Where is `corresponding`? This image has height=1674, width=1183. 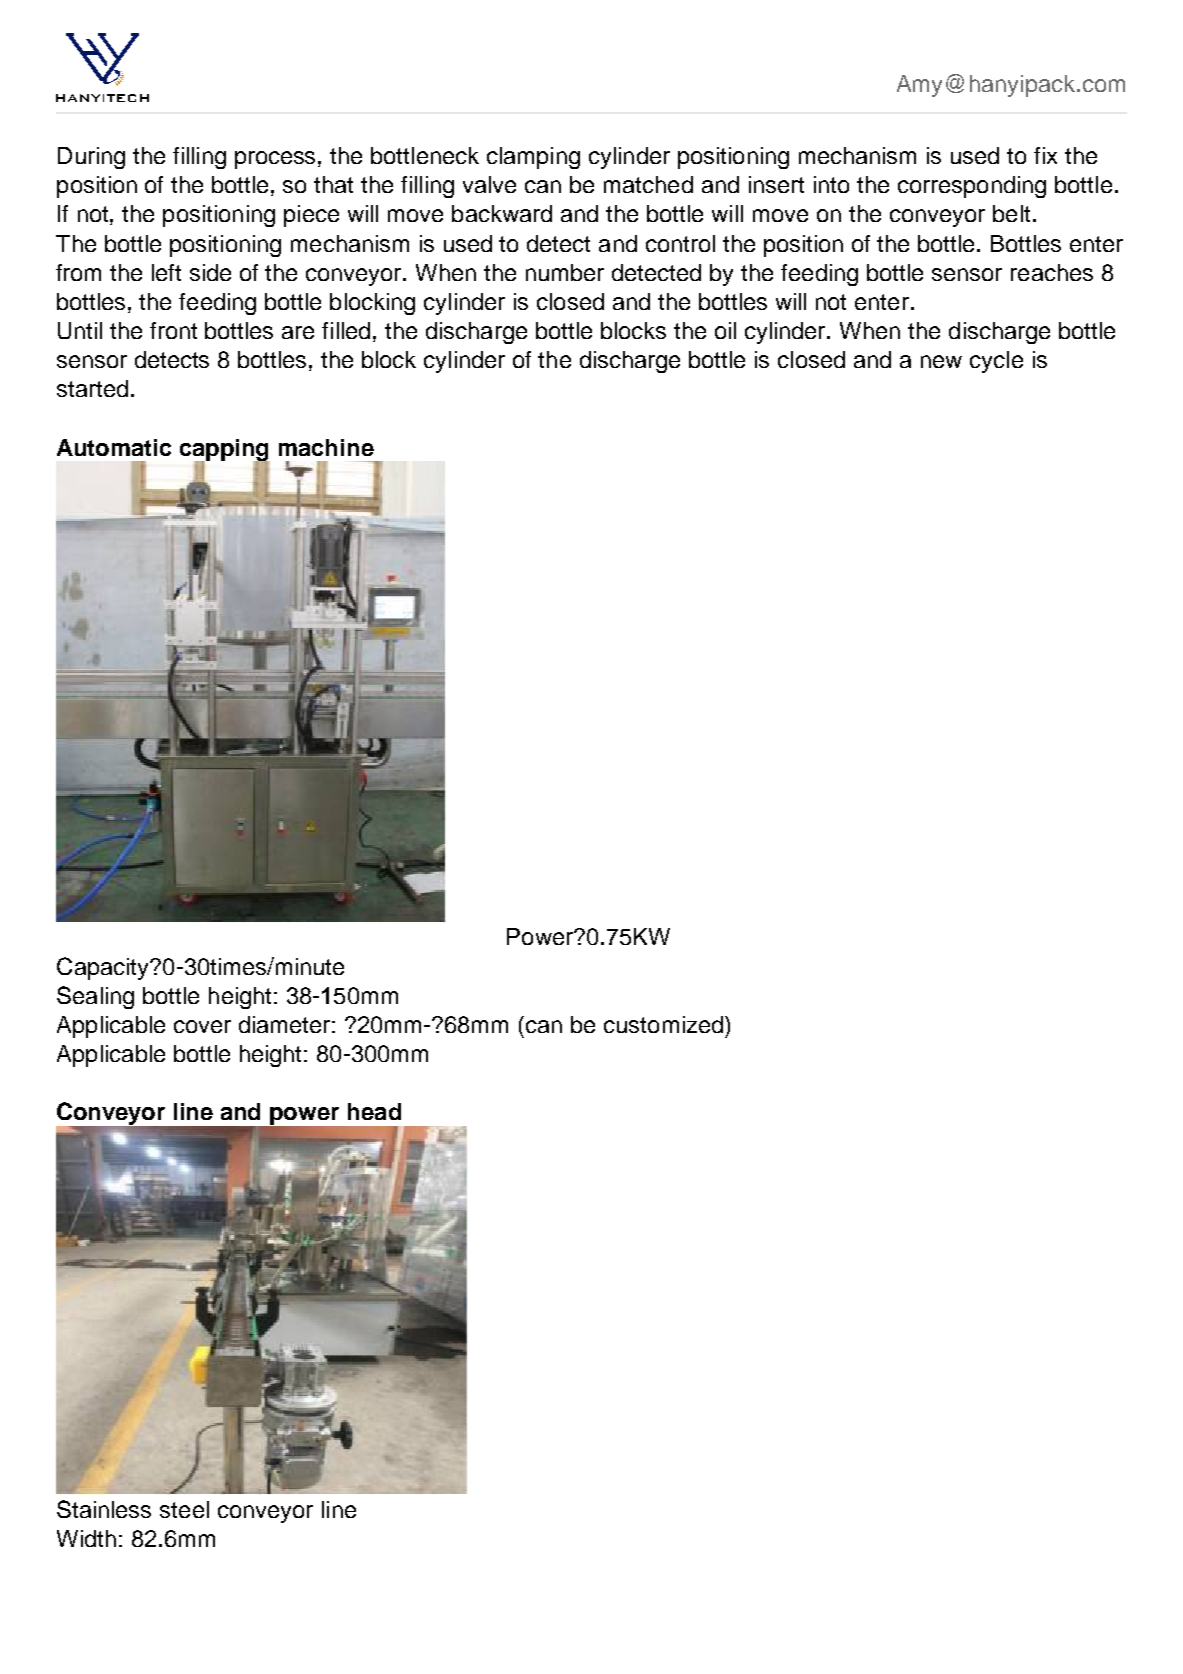
corresponding is located at coordinates (972, 187).
